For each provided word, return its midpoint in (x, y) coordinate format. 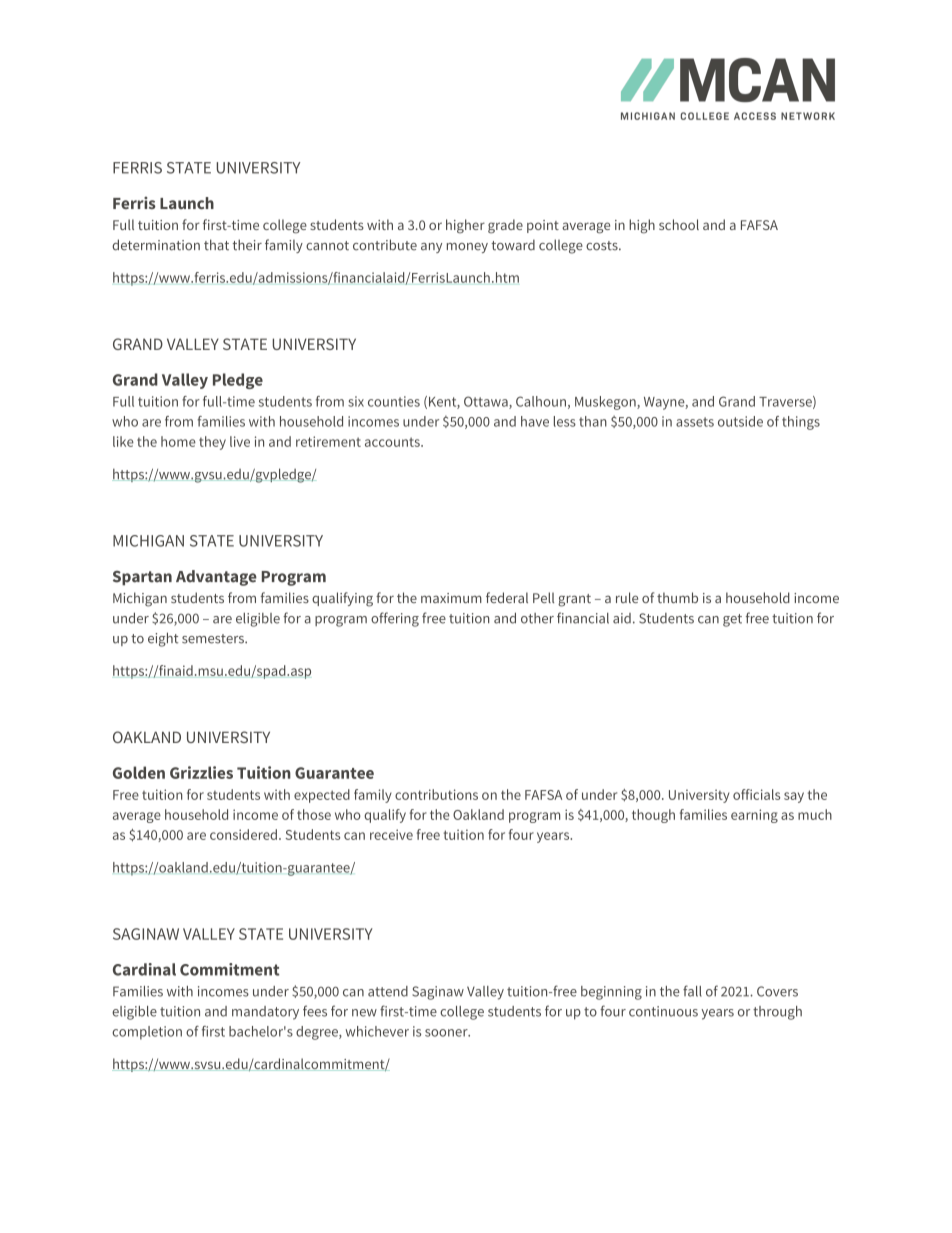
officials (756, 794)
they (212, 443)
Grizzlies (201, 772)
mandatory (265, 1013)
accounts (393, 442)
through (777, 1013)
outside (740, 421)
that (216, 245)
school (679, 224)
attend (388, 991)
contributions (436, 794)
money (467, 248)
